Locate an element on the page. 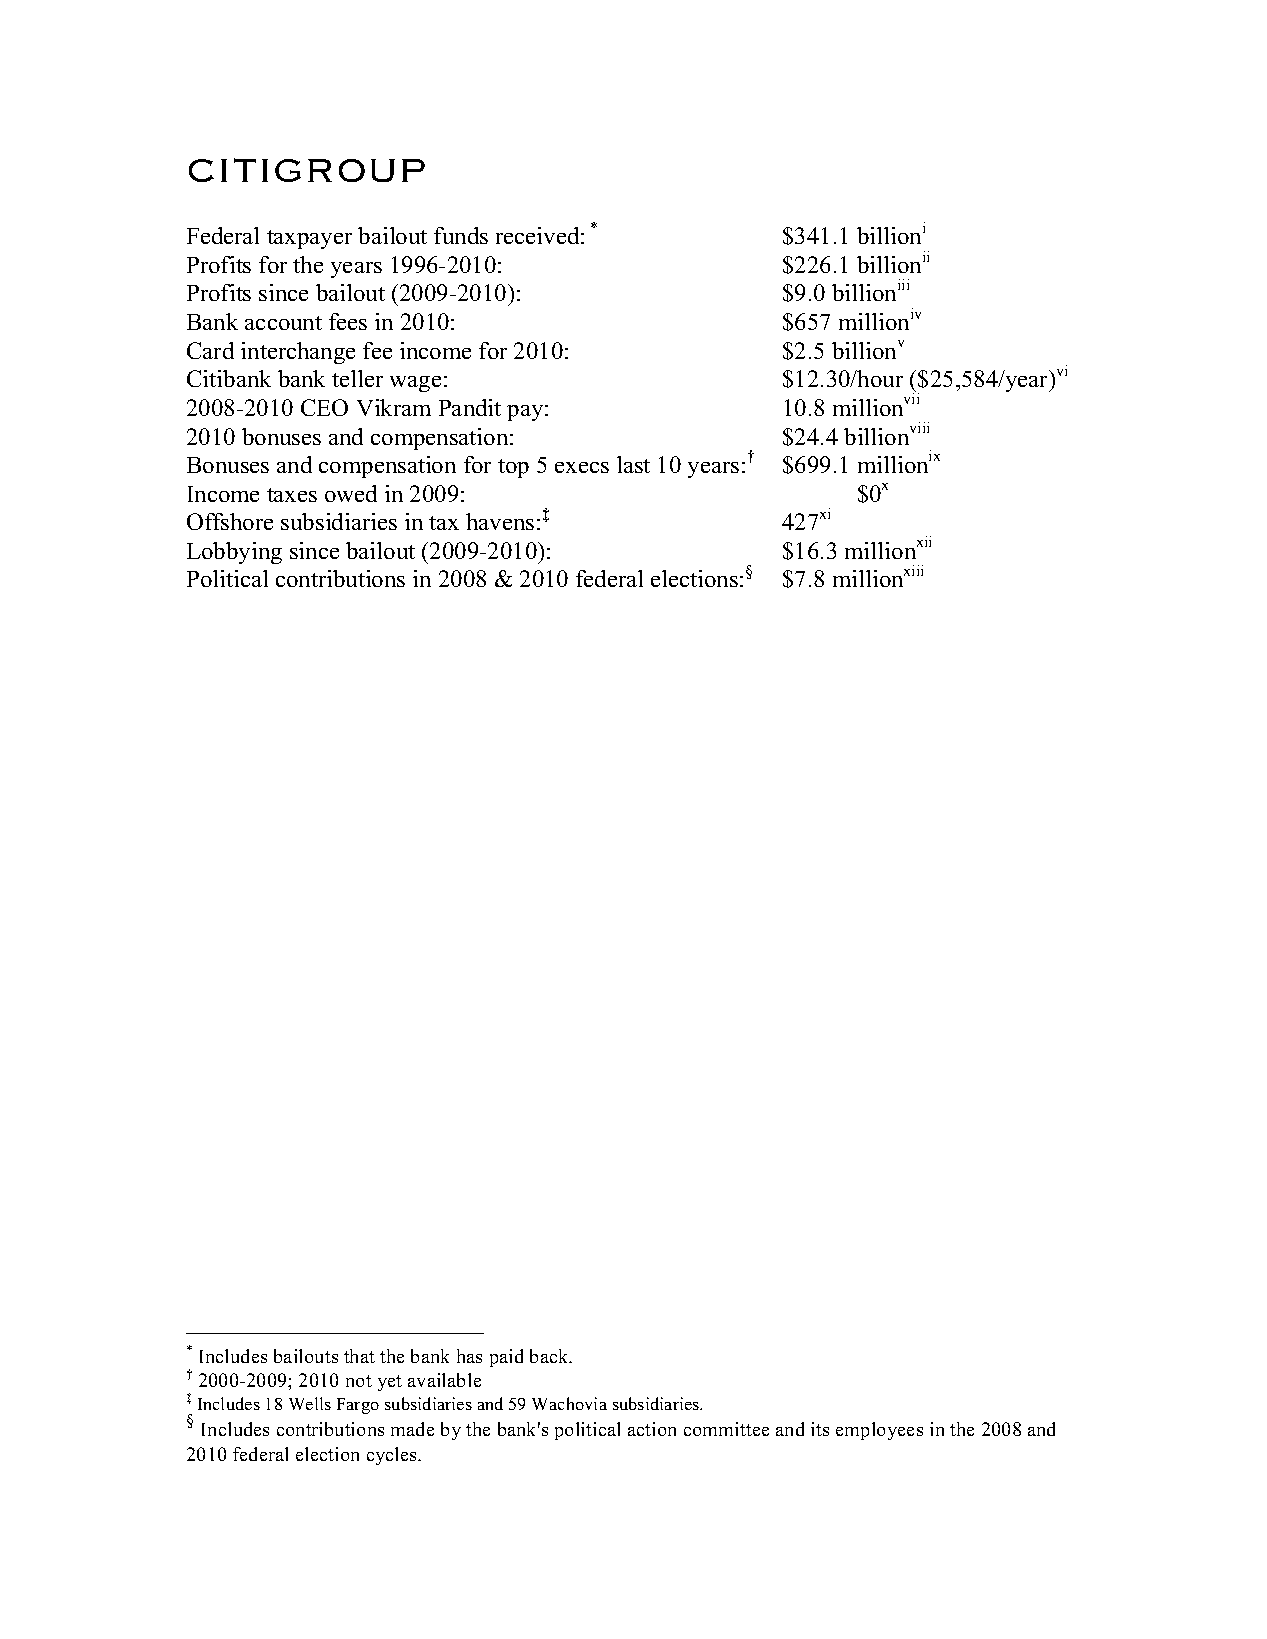  Lobbying is located at coordinates (234, 553).
